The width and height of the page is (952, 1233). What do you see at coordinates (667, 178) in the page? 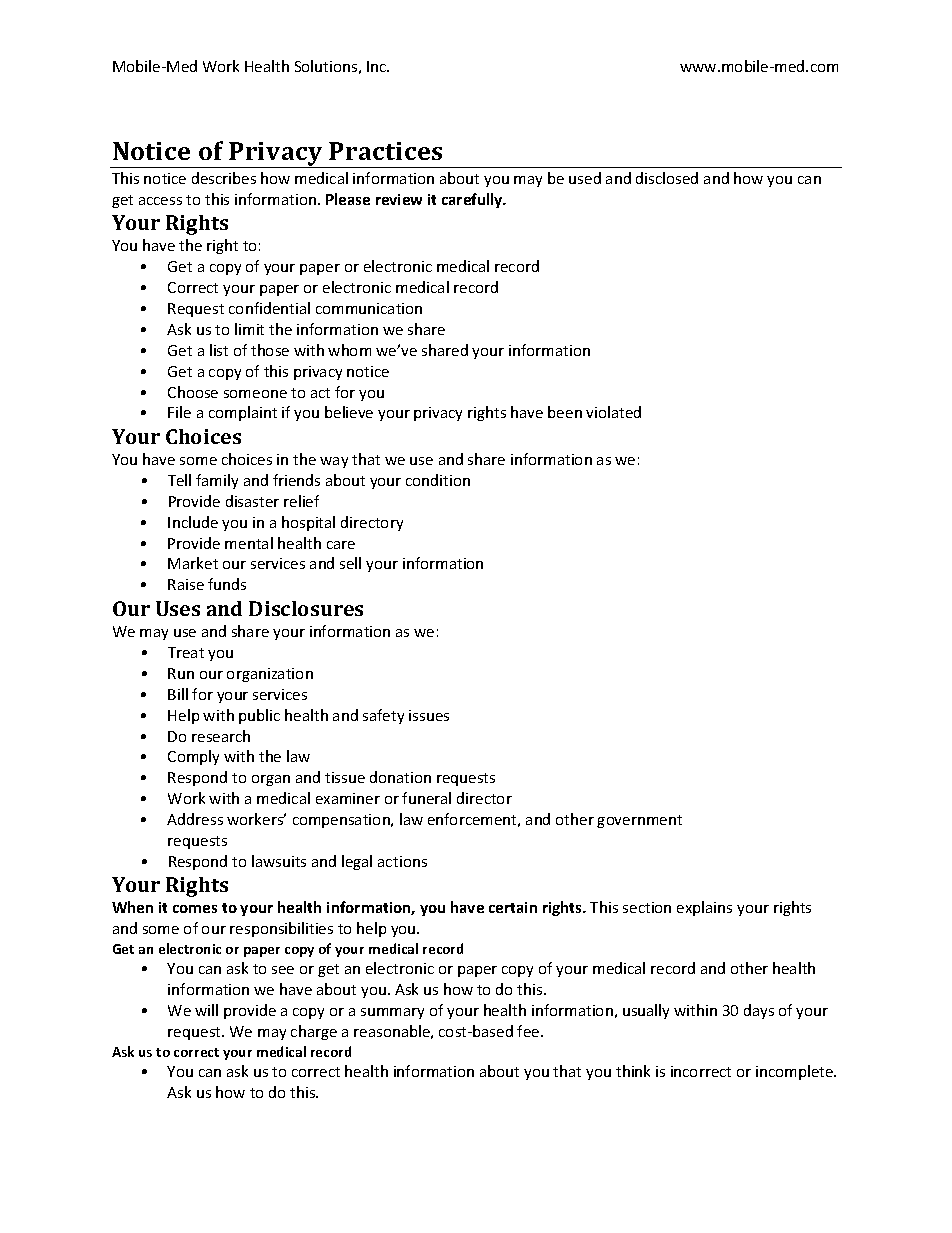
I see `disclosed` at bounding box center [667, 178].
